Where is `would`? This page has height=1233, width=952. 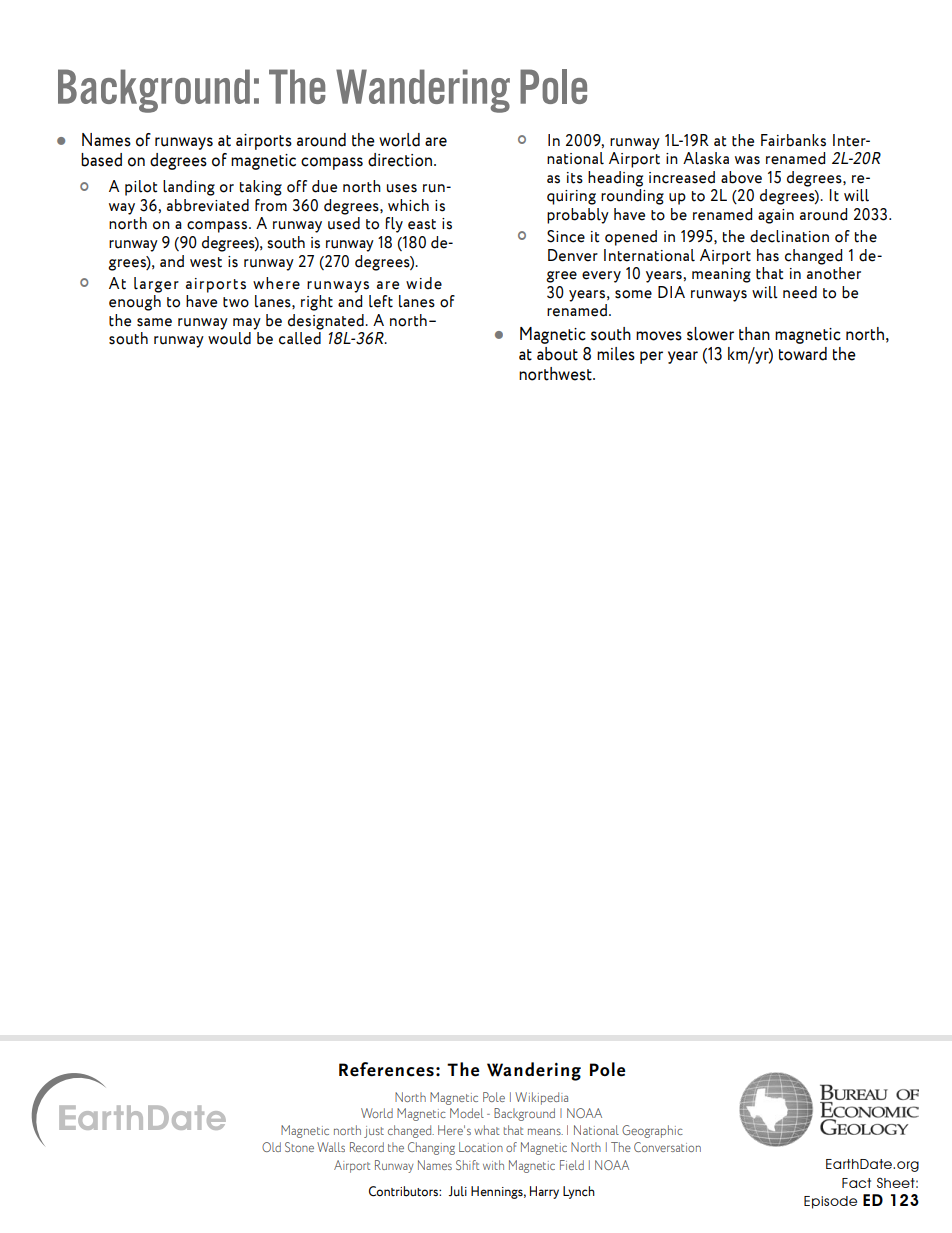
would is located at coordinates (229, 338).
